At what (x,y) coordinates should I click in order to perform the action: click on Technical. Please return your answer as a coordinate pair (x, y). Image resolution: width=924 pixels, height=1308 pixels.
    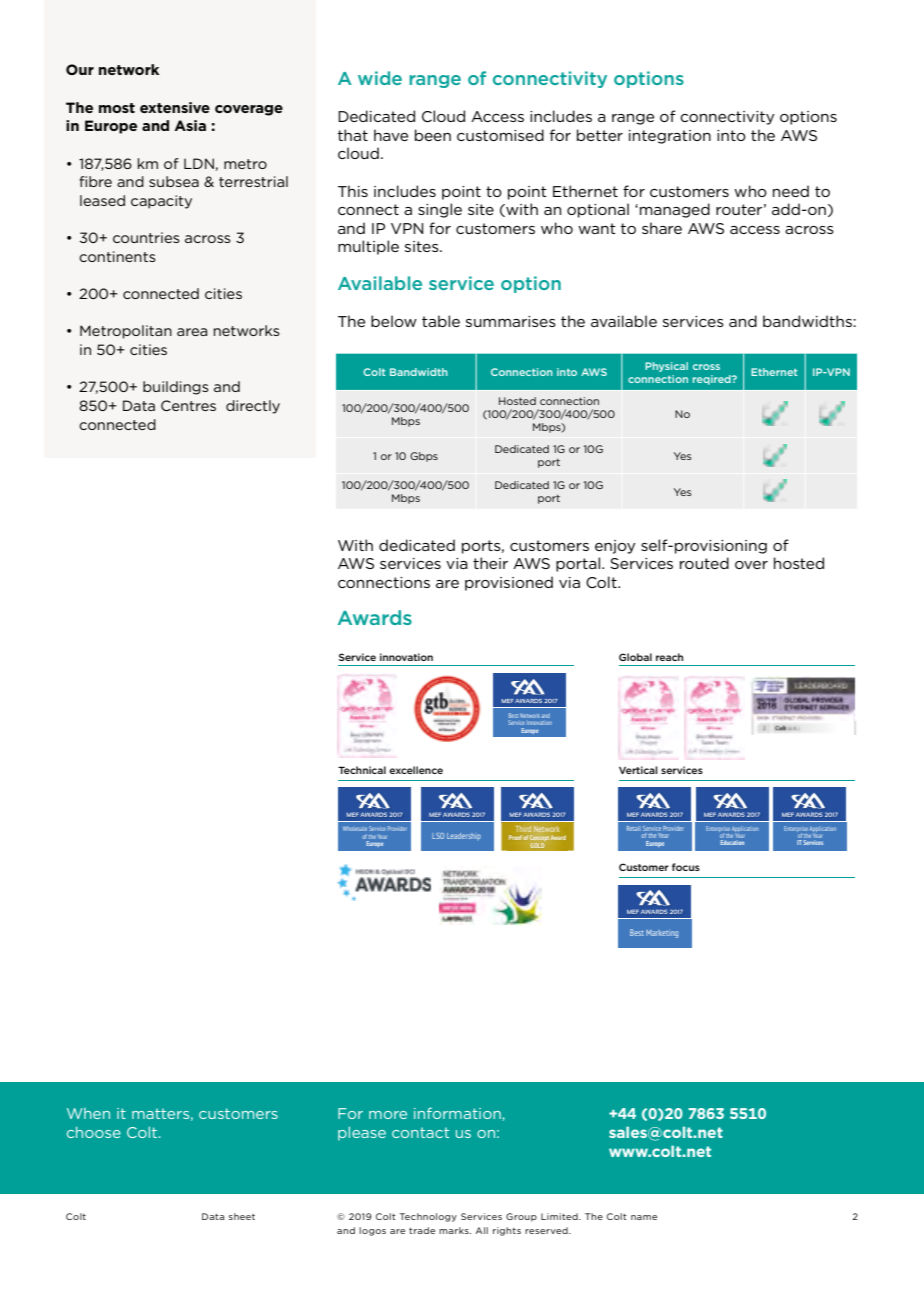
    Looking at the image, I should click on (362, 770).
